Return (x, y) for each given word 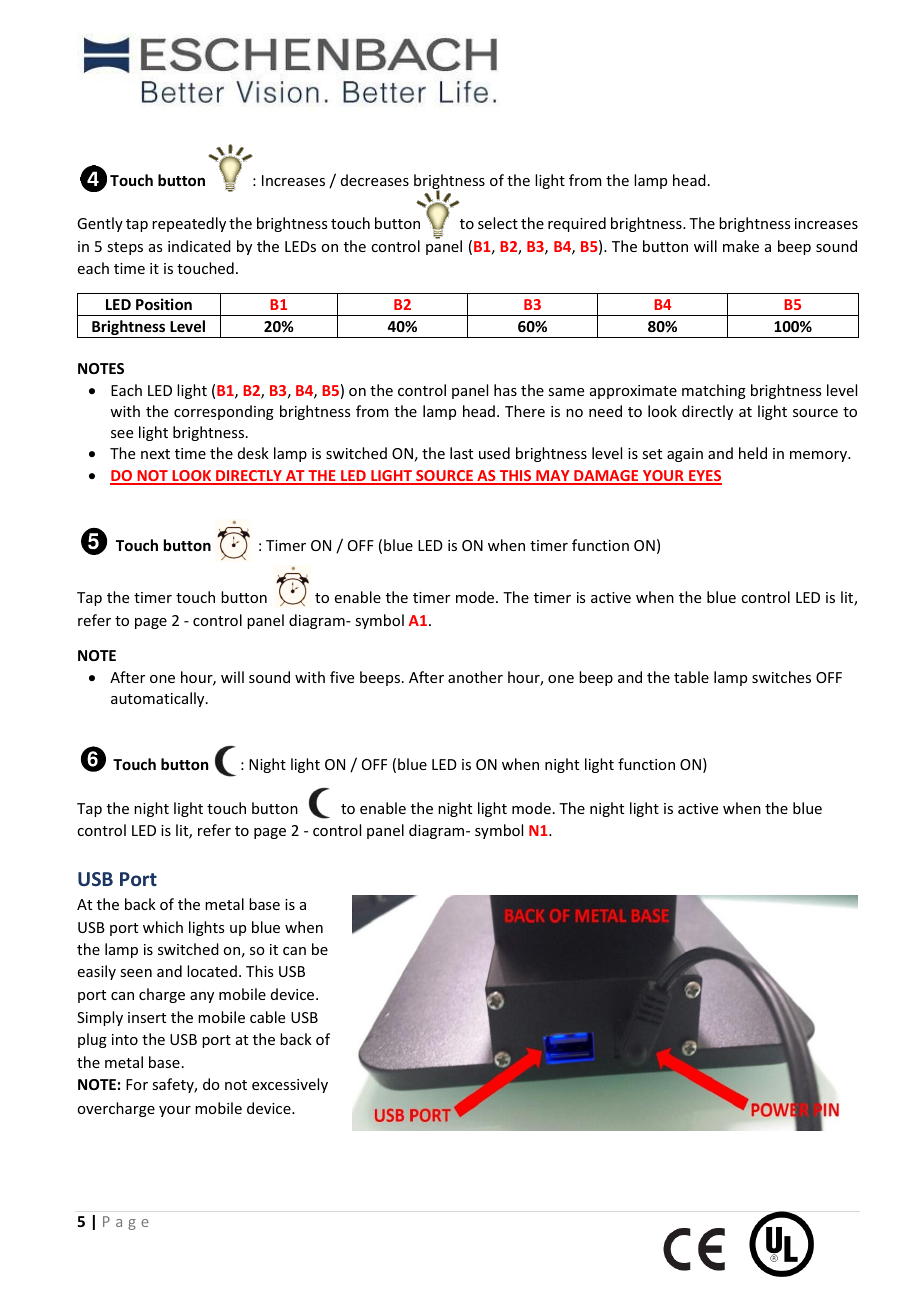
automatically (159, 699)
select (498, 223)
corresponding (224, 412)
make (741, 246)
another (475, 677)
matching (714, 391)
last (461, 453)
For (137, 1084)
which (163, 927)
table (691, 677)
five (342, 677)
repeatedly (189, 224)
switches (781, 677)
